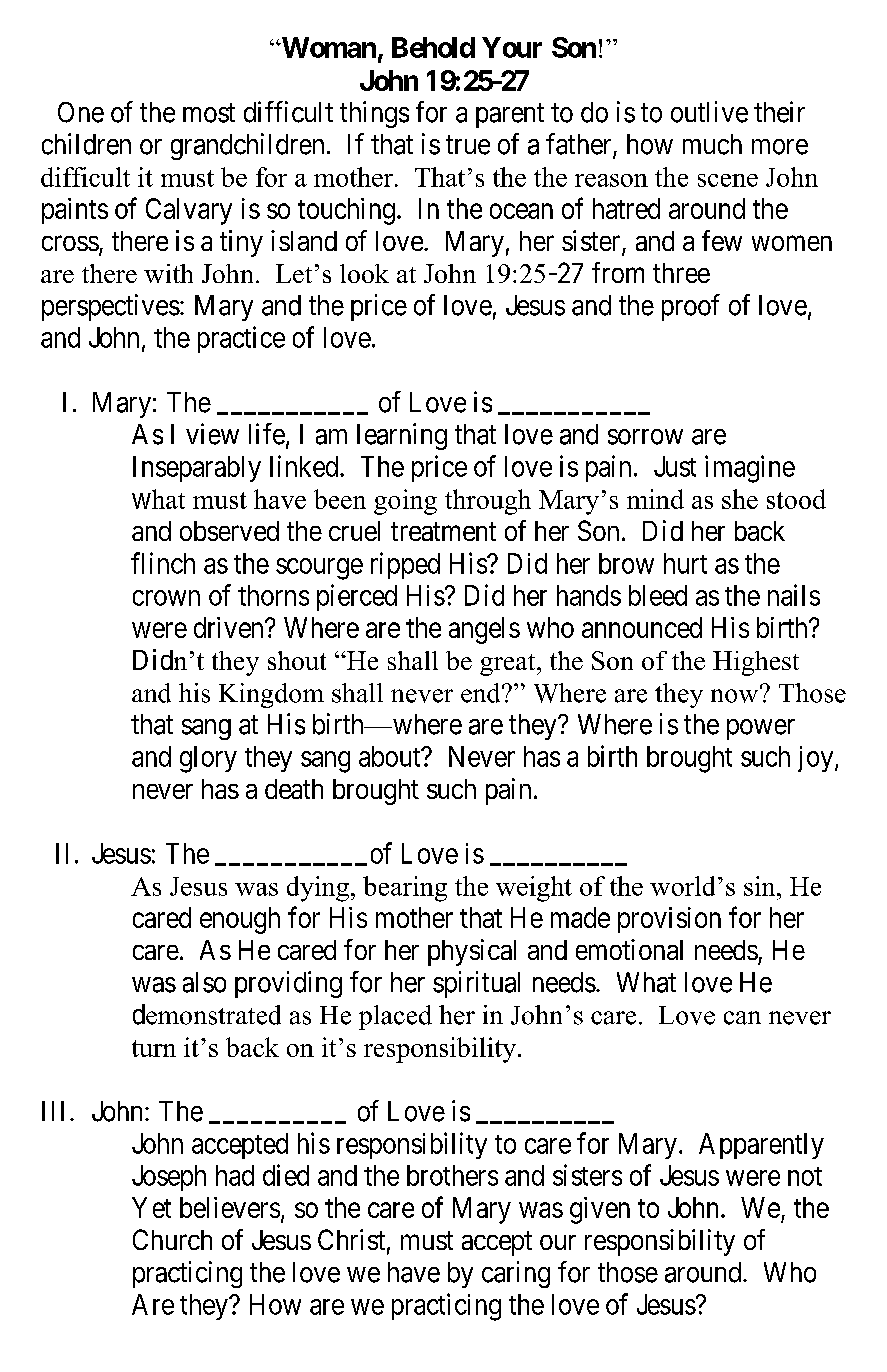  What do you see at coordinates (709, 112) in the document?
I see `outlive` at bounding box center [709, 112].
